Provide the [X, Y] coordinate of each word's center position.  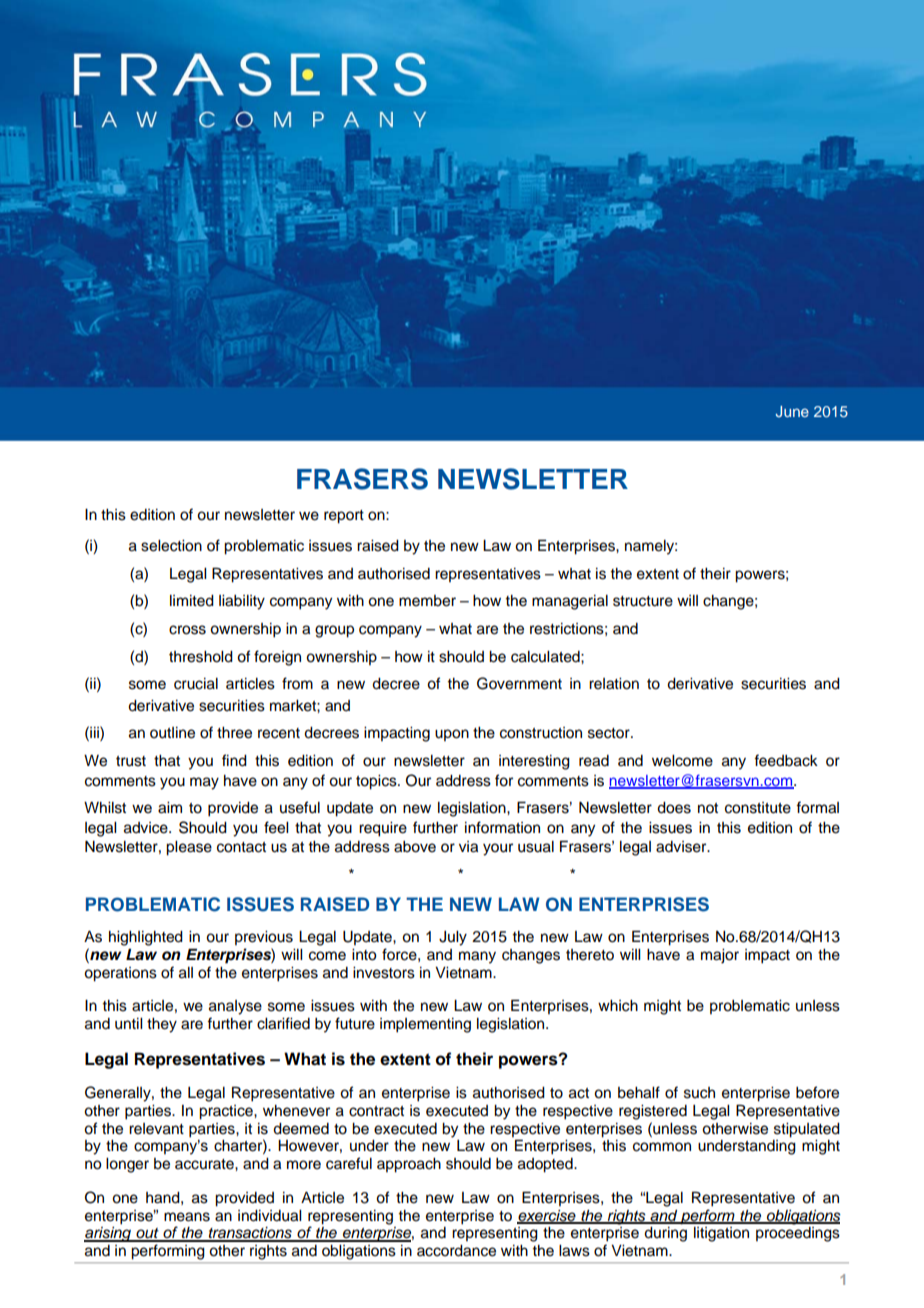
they [162, 1025]
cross [187, 630]
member [427, 601]
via [468, 847]
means [187, 1217]
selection [171, 546]
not [708, 808]
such [699, 1093]
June [792, 411]
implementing [425, 1025]
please [189, 848]
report [344, 517]
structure [643, 601]
